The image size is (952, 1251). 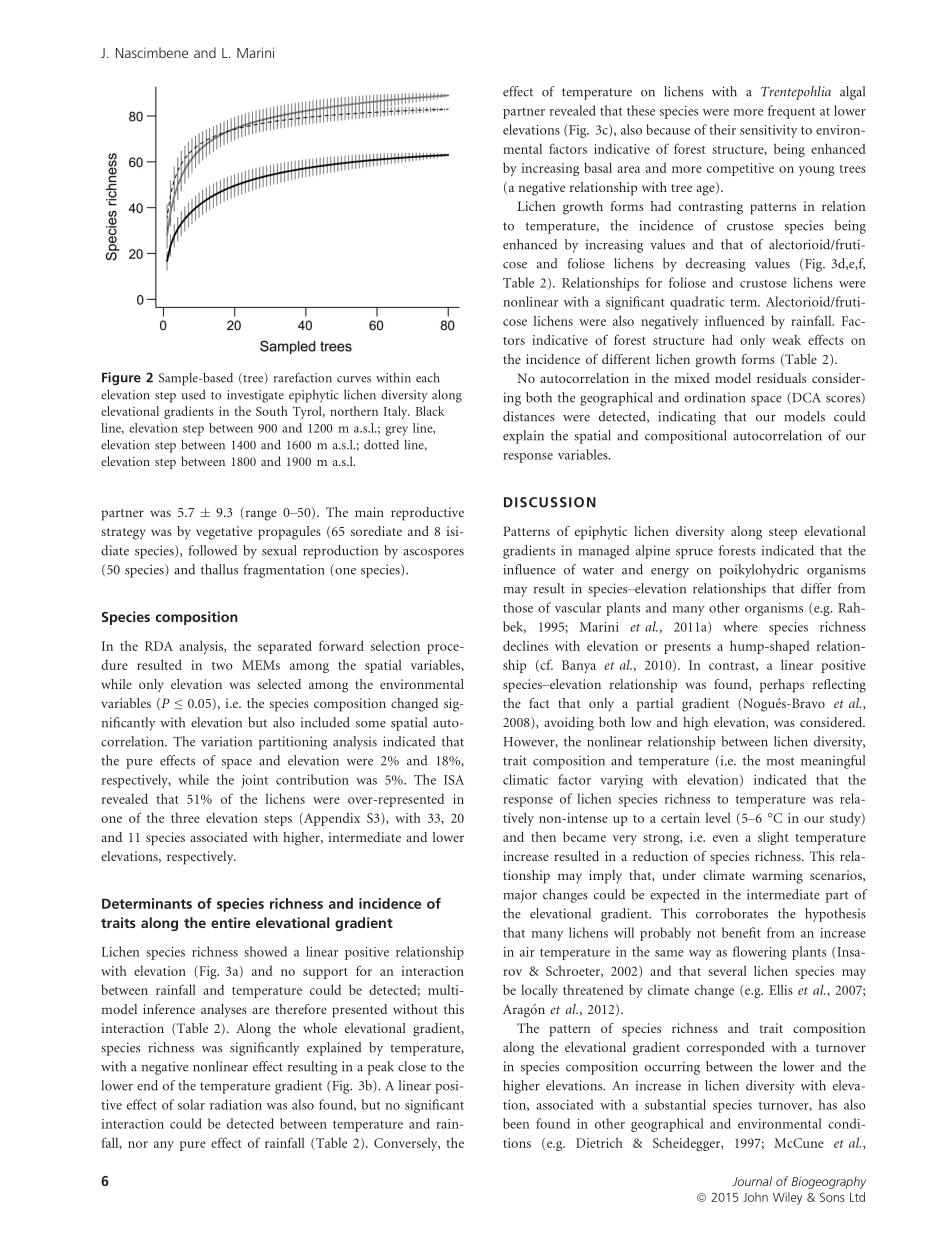 What do you see at coordinates (191, 1104) in the screenshot?
I see `solar` at bounding box center [191, 1104].
